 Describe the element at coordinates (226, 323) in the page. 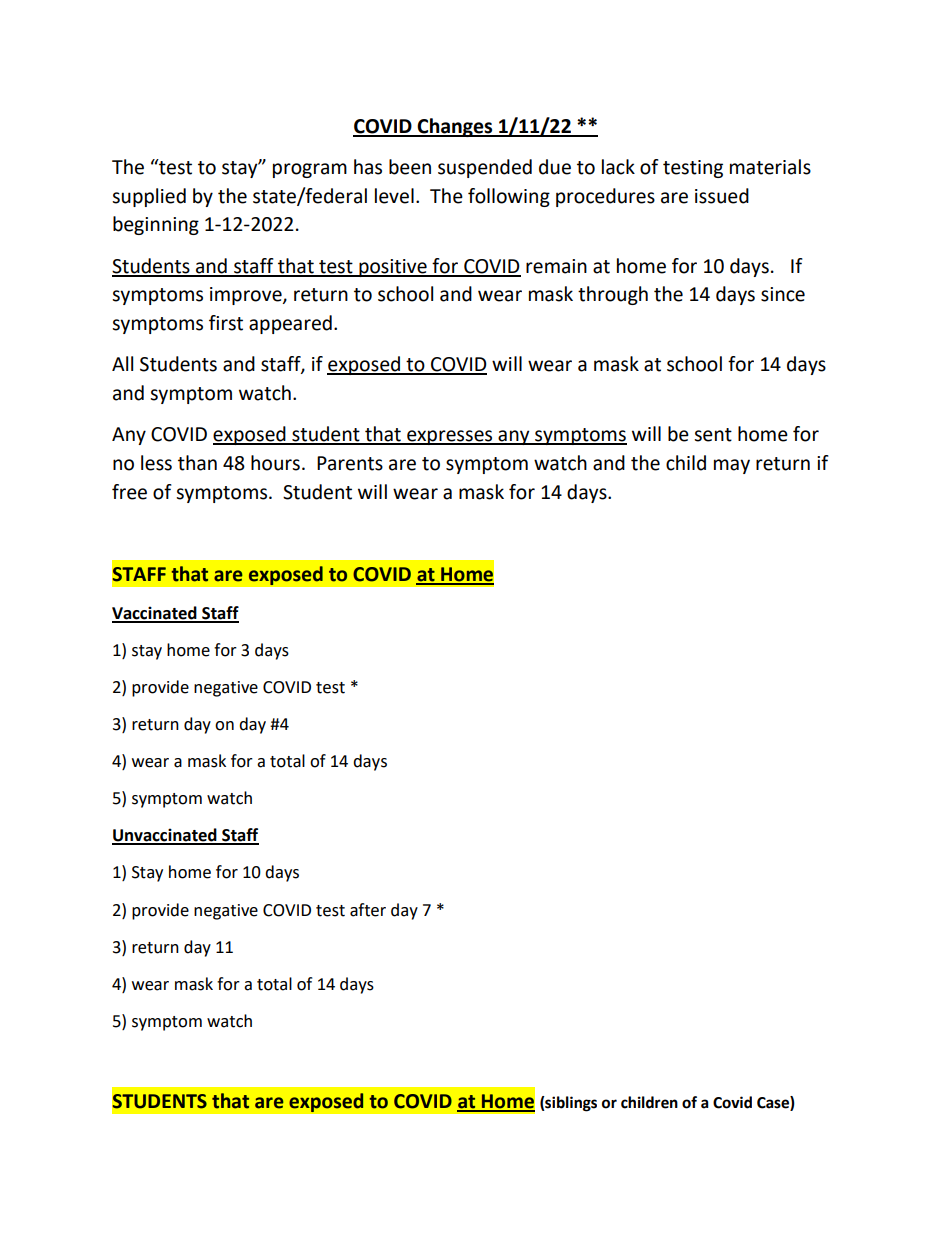

I see `first` at that location.
